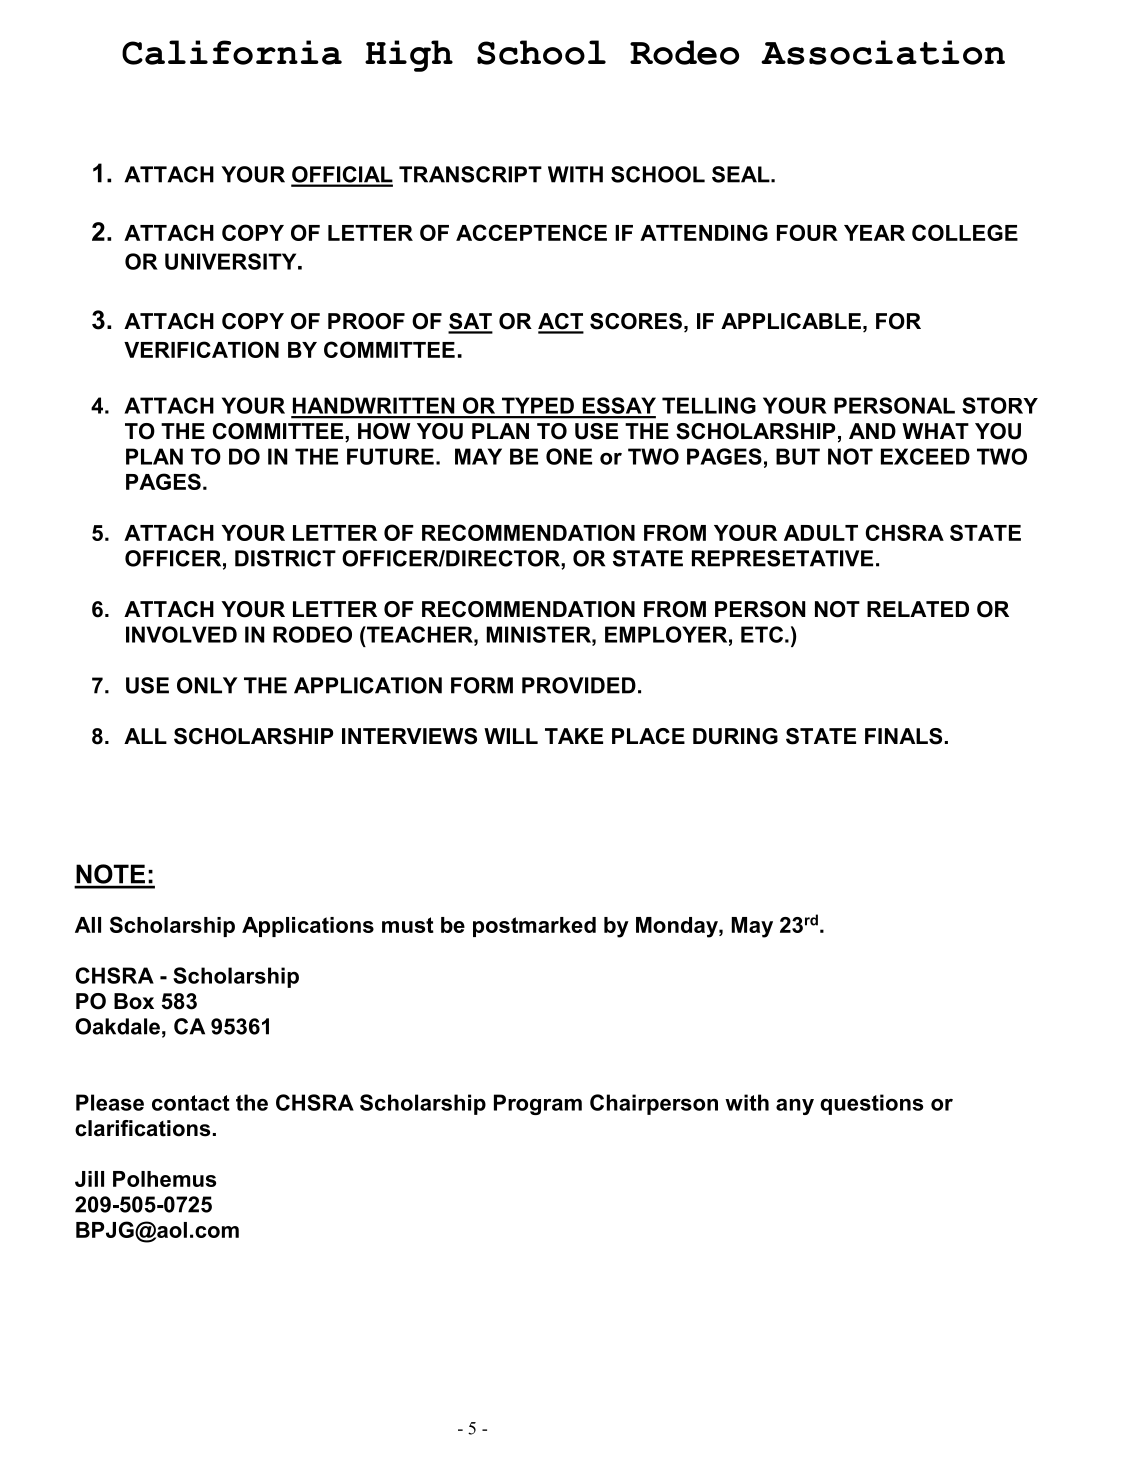  Describe the element at coordinates (883, 52) in the document. I see `Association` at that location.
